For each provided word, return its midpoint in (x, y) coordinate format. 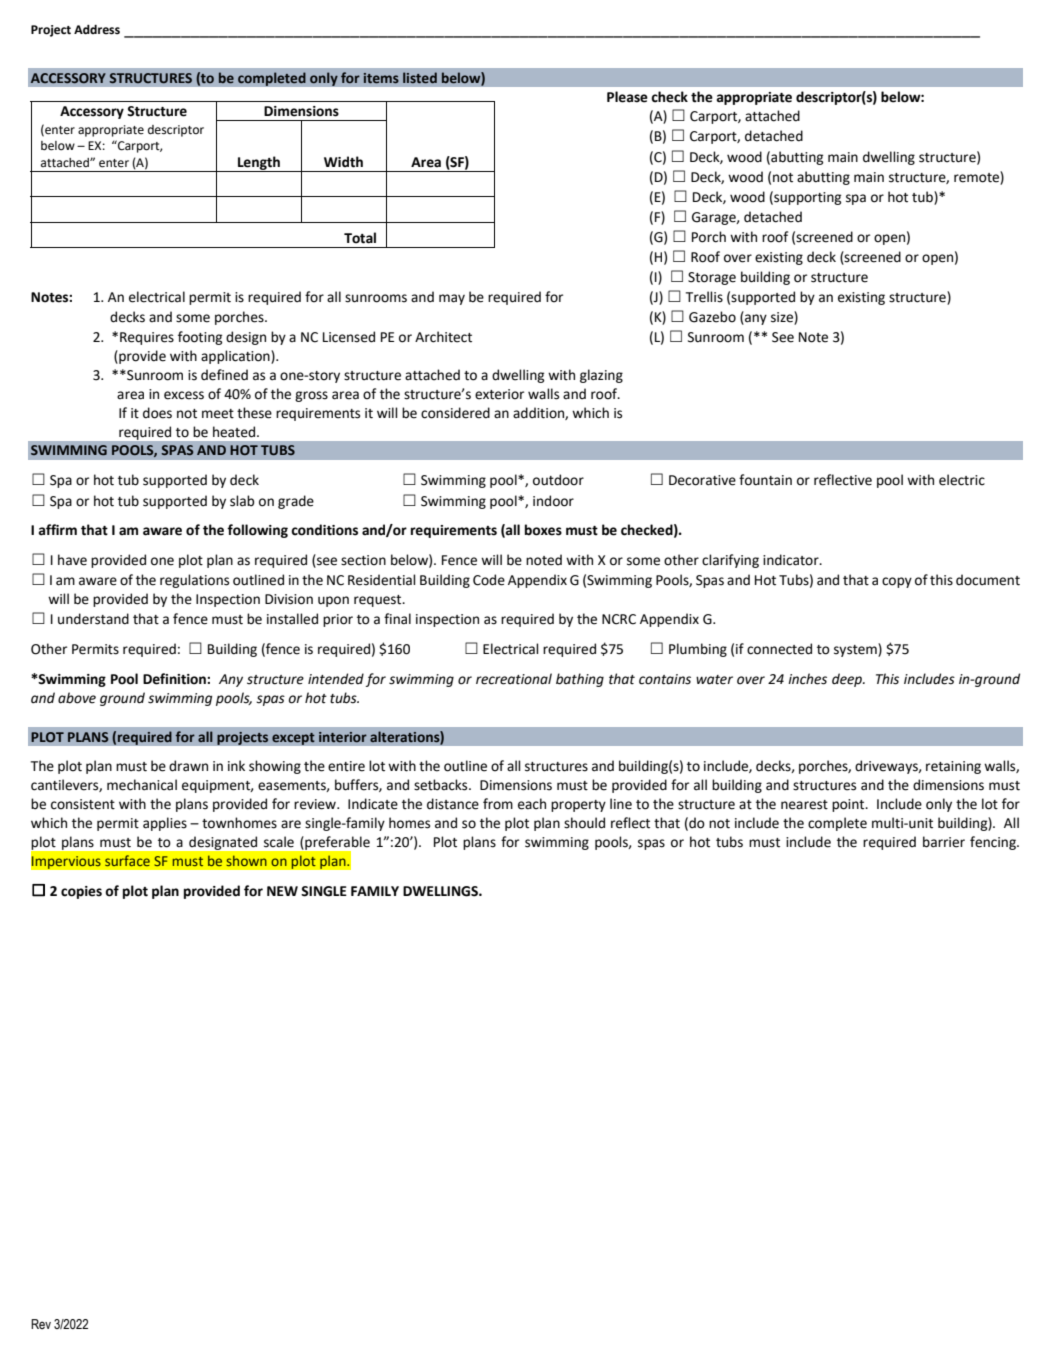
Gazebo (712, 317)
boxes (543, 530)
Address (97, 30)
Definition (175, 679)
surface (127, 860)
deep (848, 680)
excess (184, 395)
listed (420, 77)
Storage (712, 278)
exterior (499, 394)
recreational (514, 679)
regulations (194, 581)
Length (259, 164)
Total (360, 238)
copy (897, 582)
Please (627, 97)
